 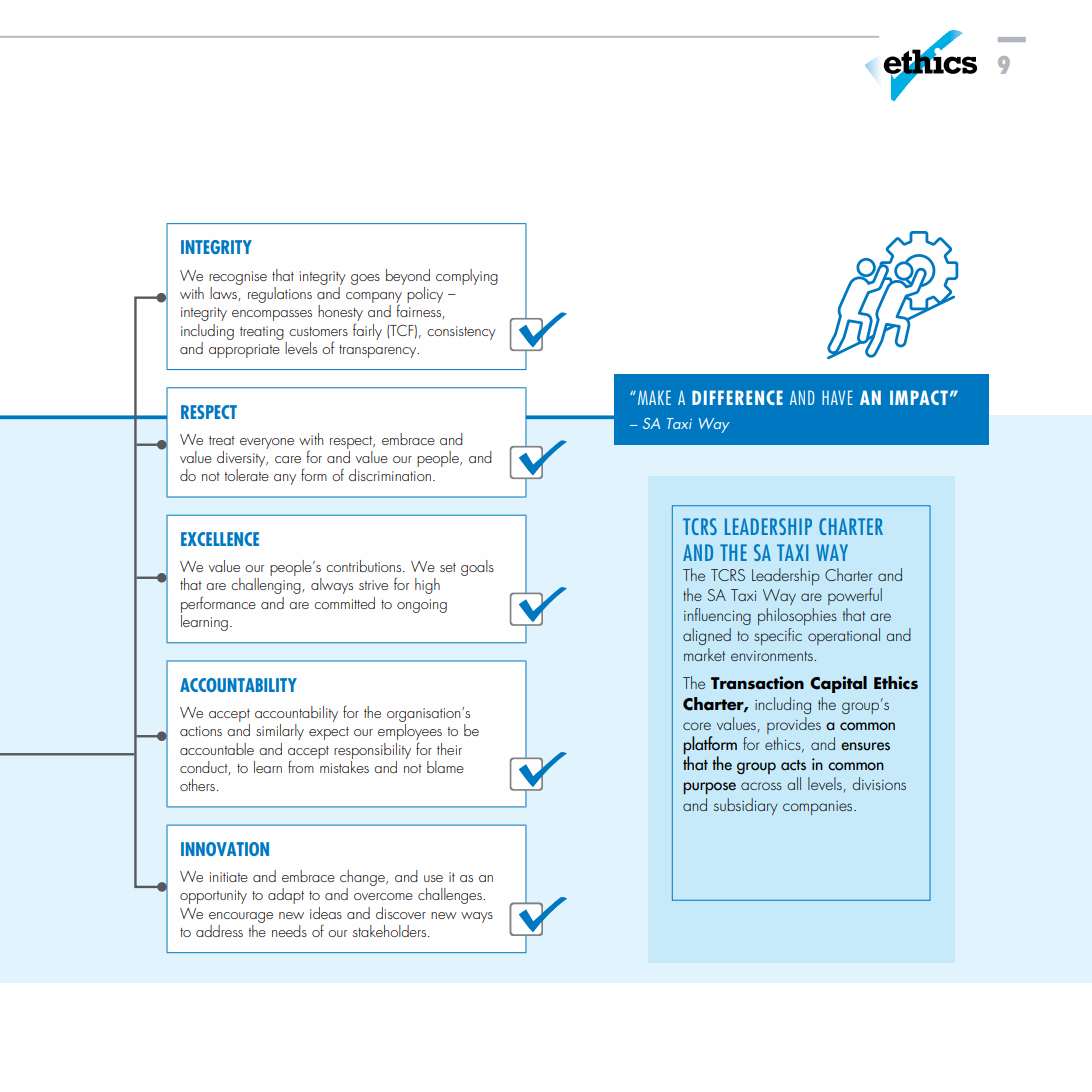 What do you see at coordinates (467, 277) in the document?
I see `complying` at bounding box center [467, 277].
